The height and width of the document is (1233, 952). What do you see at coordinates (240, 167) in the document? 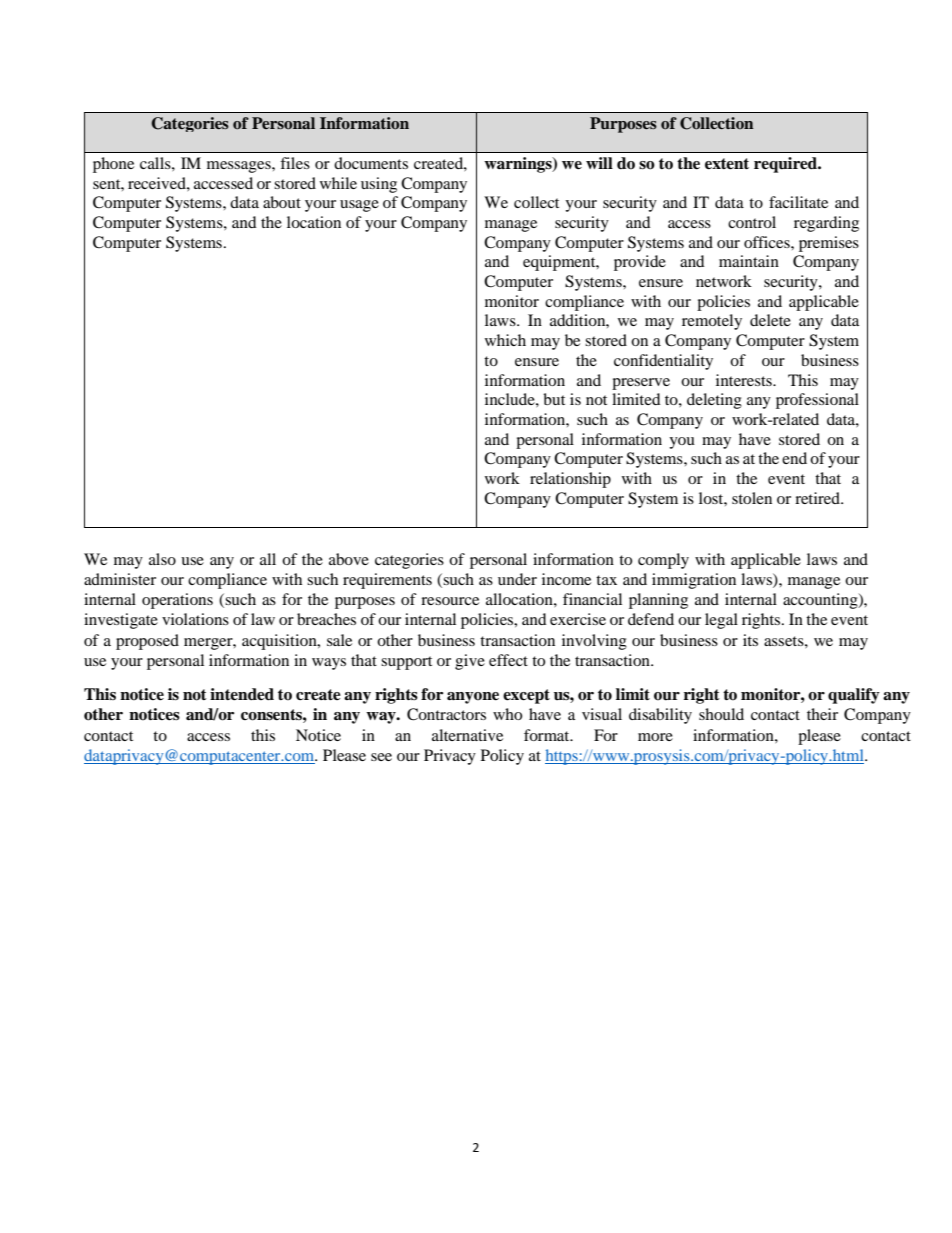
I see `messages` at bounding box center [240, 167].
